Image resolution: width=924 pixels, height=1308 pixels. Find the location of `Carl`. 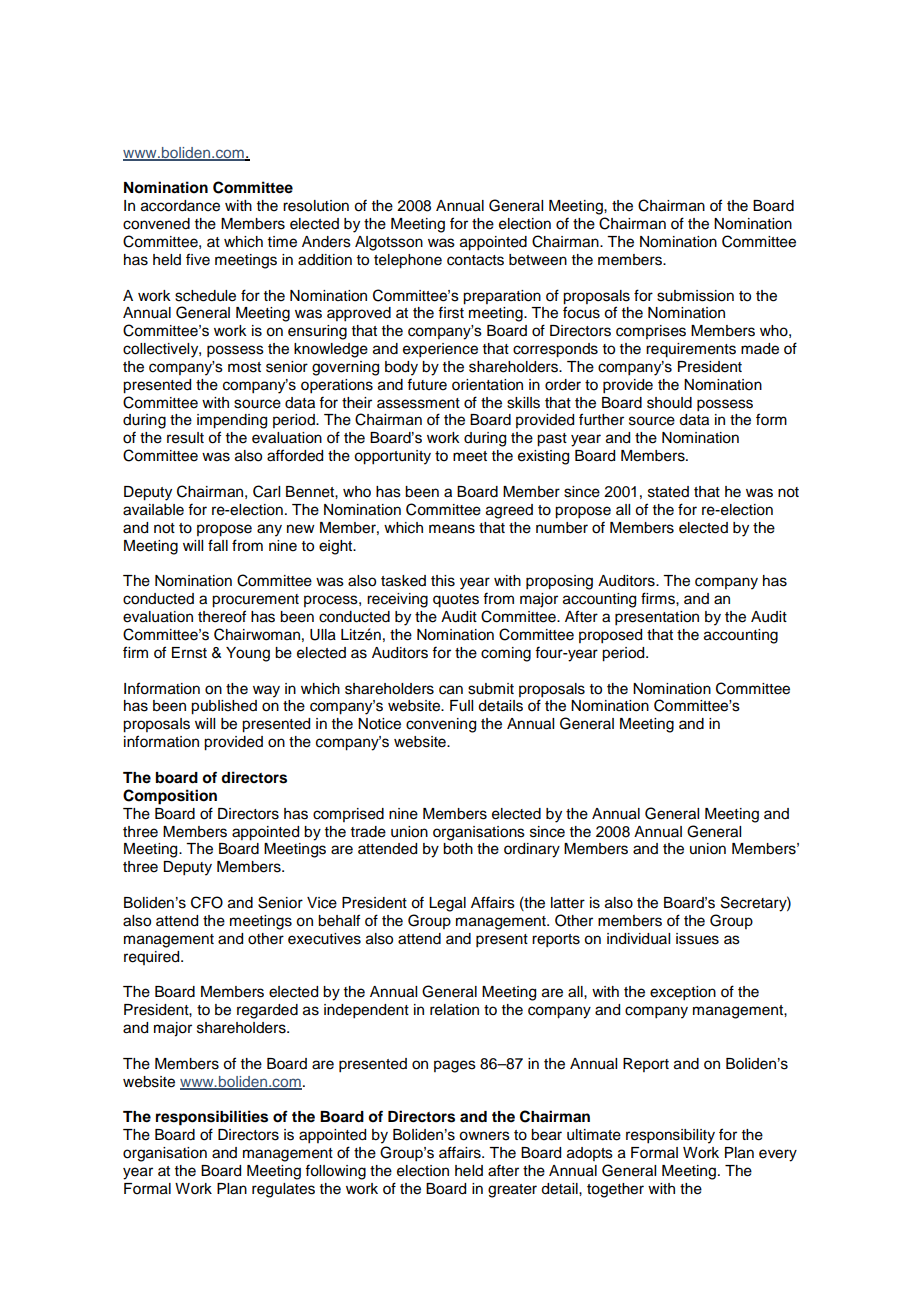

Carl is located at coordinates (266, 491).
